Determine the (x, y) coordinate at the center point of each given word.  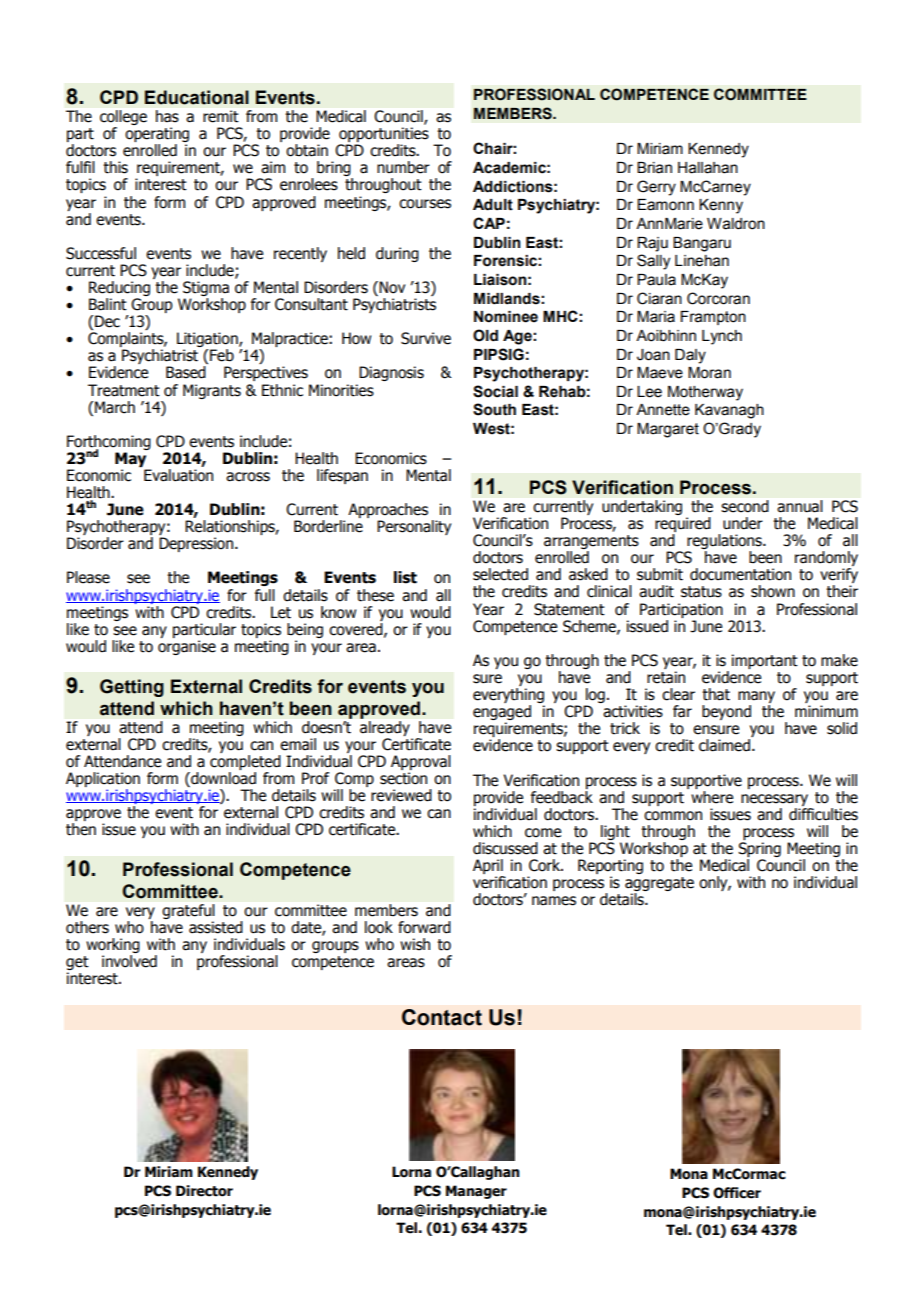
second (745, 506)
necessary (774, 800)
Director (204, 1191)
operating (157, 136)
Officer (737, 1193)
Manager (476, 1192)
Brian (654, 168)
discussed (505, 848)
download (222, 779)
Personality (414, 527)
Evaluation (178, 475)
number (403, 167)
